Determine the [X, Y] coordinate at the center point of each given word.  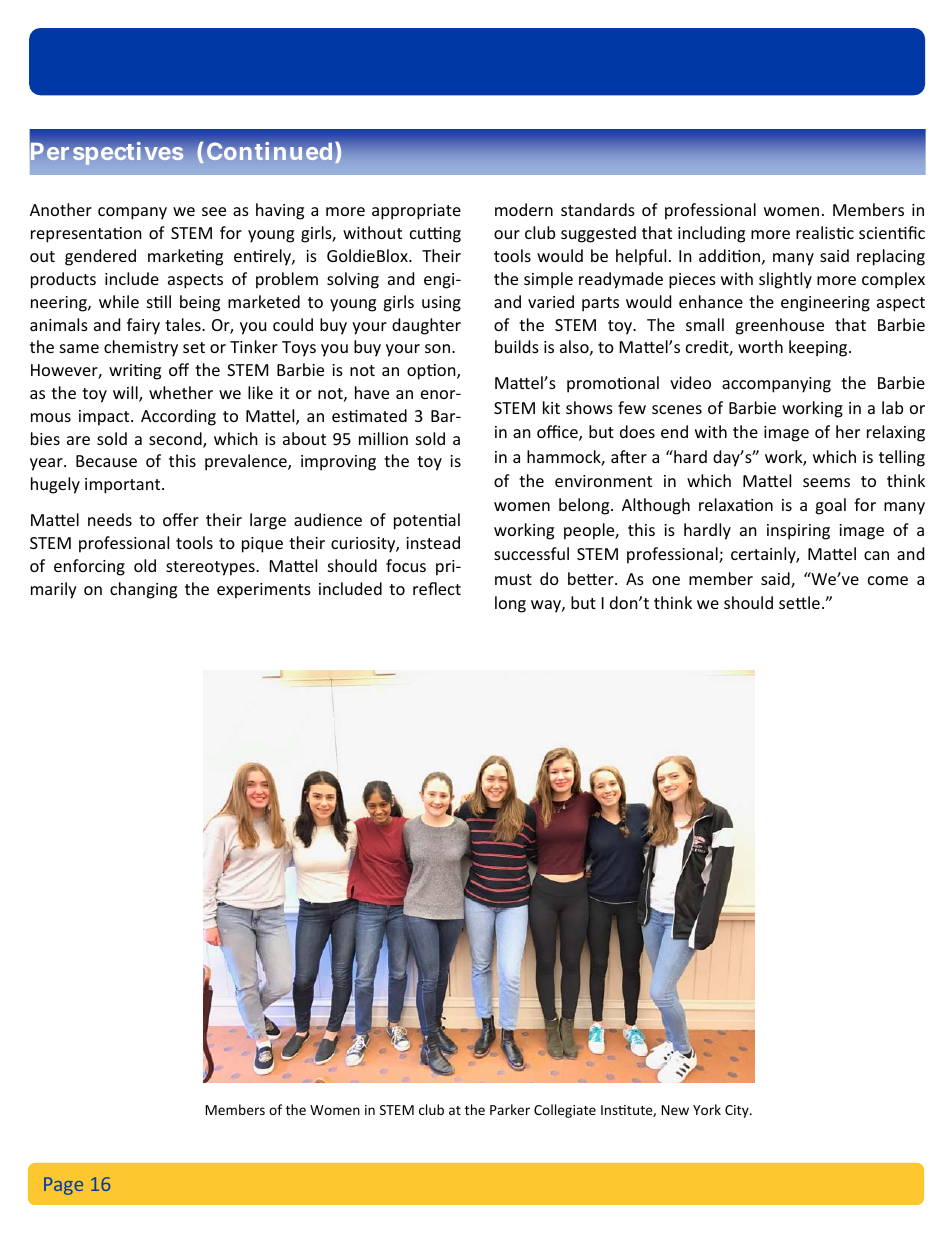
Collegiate [565, 1111]
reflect [437, 588]
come [888, 580]
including [711, 234]
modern [524, 209]
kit [551, 407]
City [738, 1111]
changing [143, 590]
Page [63, 1186]
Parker [510, 1109]
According [178, 417]
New [675, 1110]
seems [826, 482]
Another [61, 209]
